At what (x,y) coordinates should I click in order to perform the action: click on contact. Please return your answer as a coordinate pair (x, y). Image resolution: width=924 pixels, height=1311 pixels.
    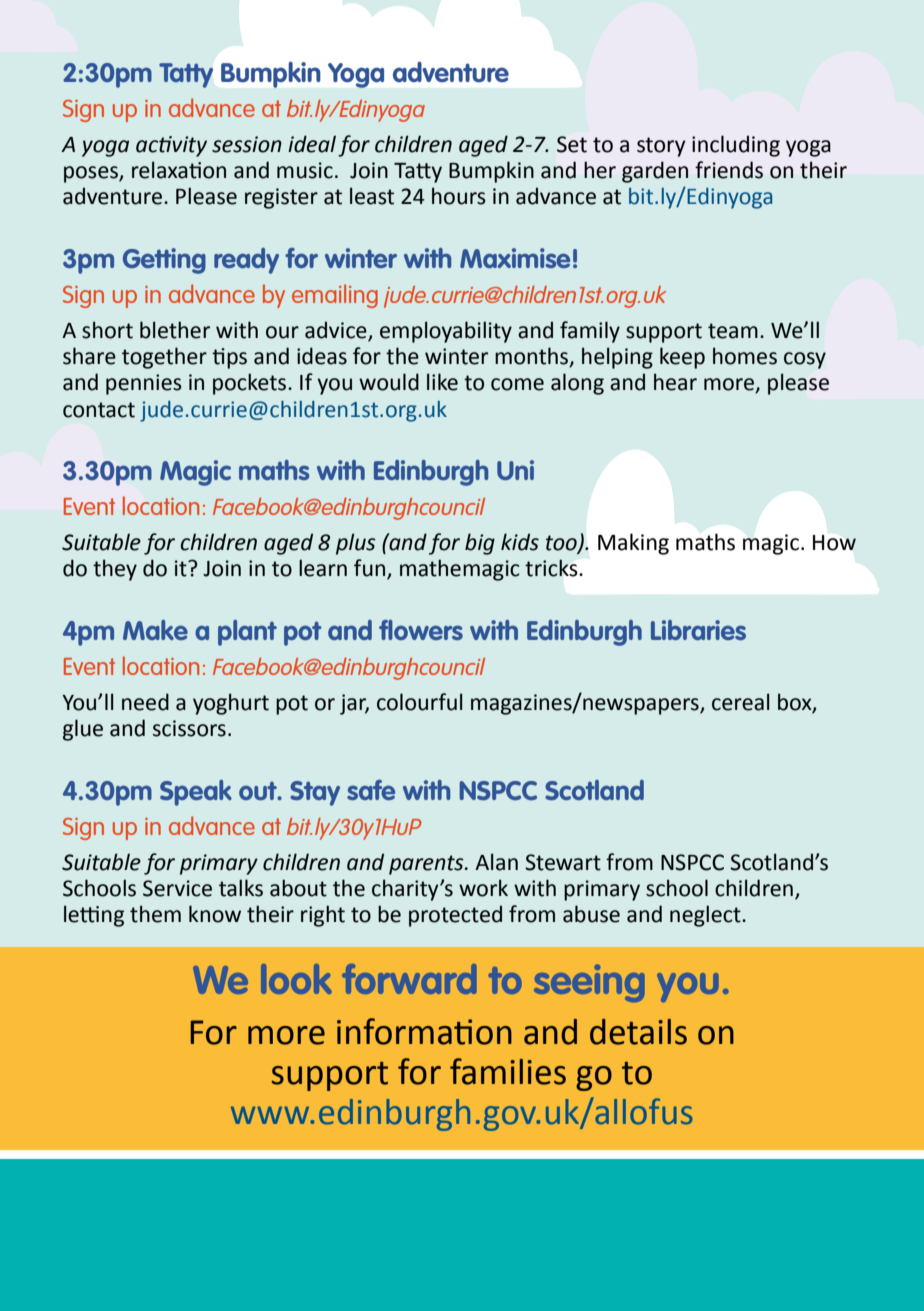
    Looking at the image, I should click on (99, 410).
